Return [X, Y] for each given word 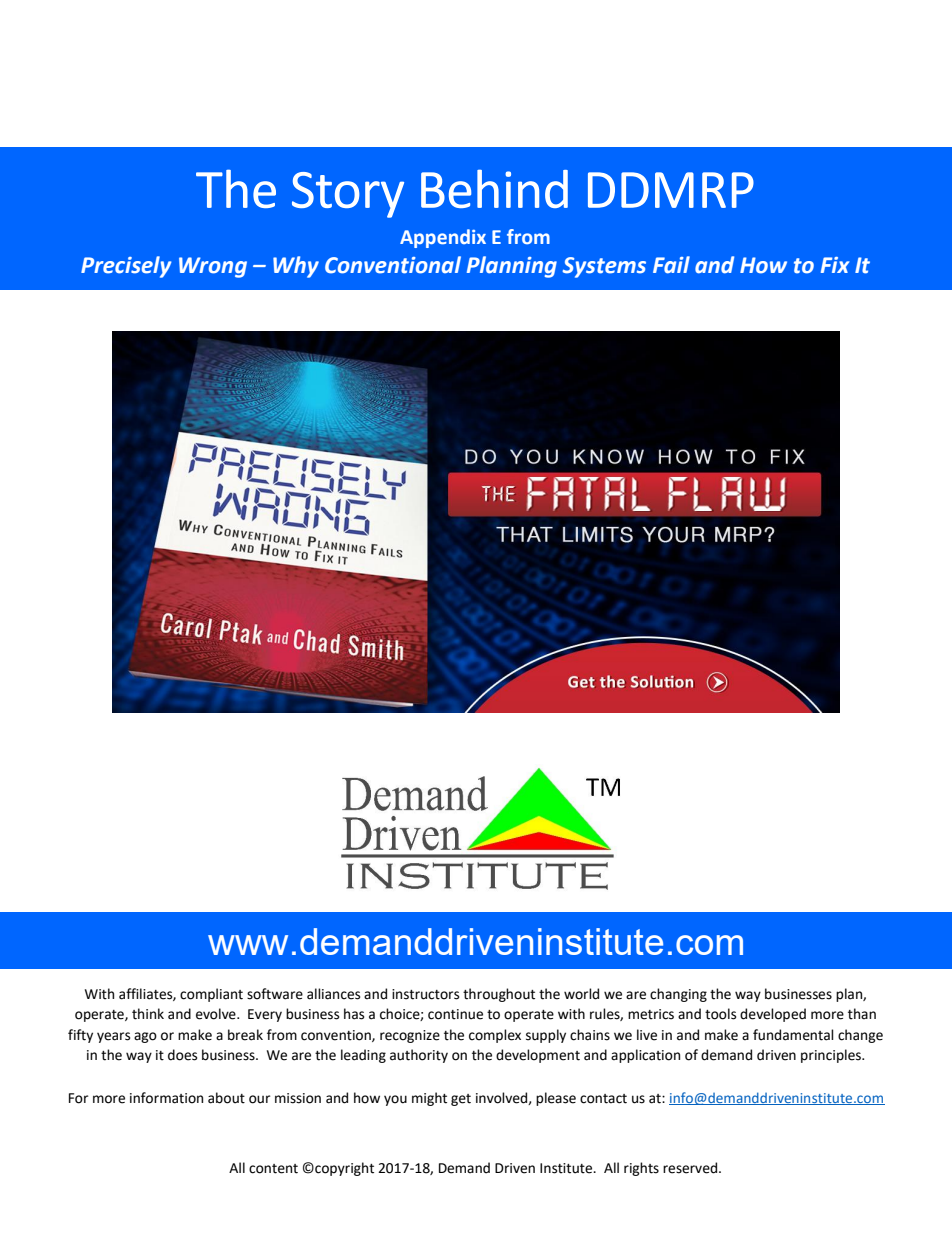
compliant [211, 995]
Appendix [443, 238]
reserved [691, 1168]
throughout [499, 995]
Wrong [213, 267]
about [226, 1098]
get [461, 1100]
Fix [835, 265]
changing [678, 995]
